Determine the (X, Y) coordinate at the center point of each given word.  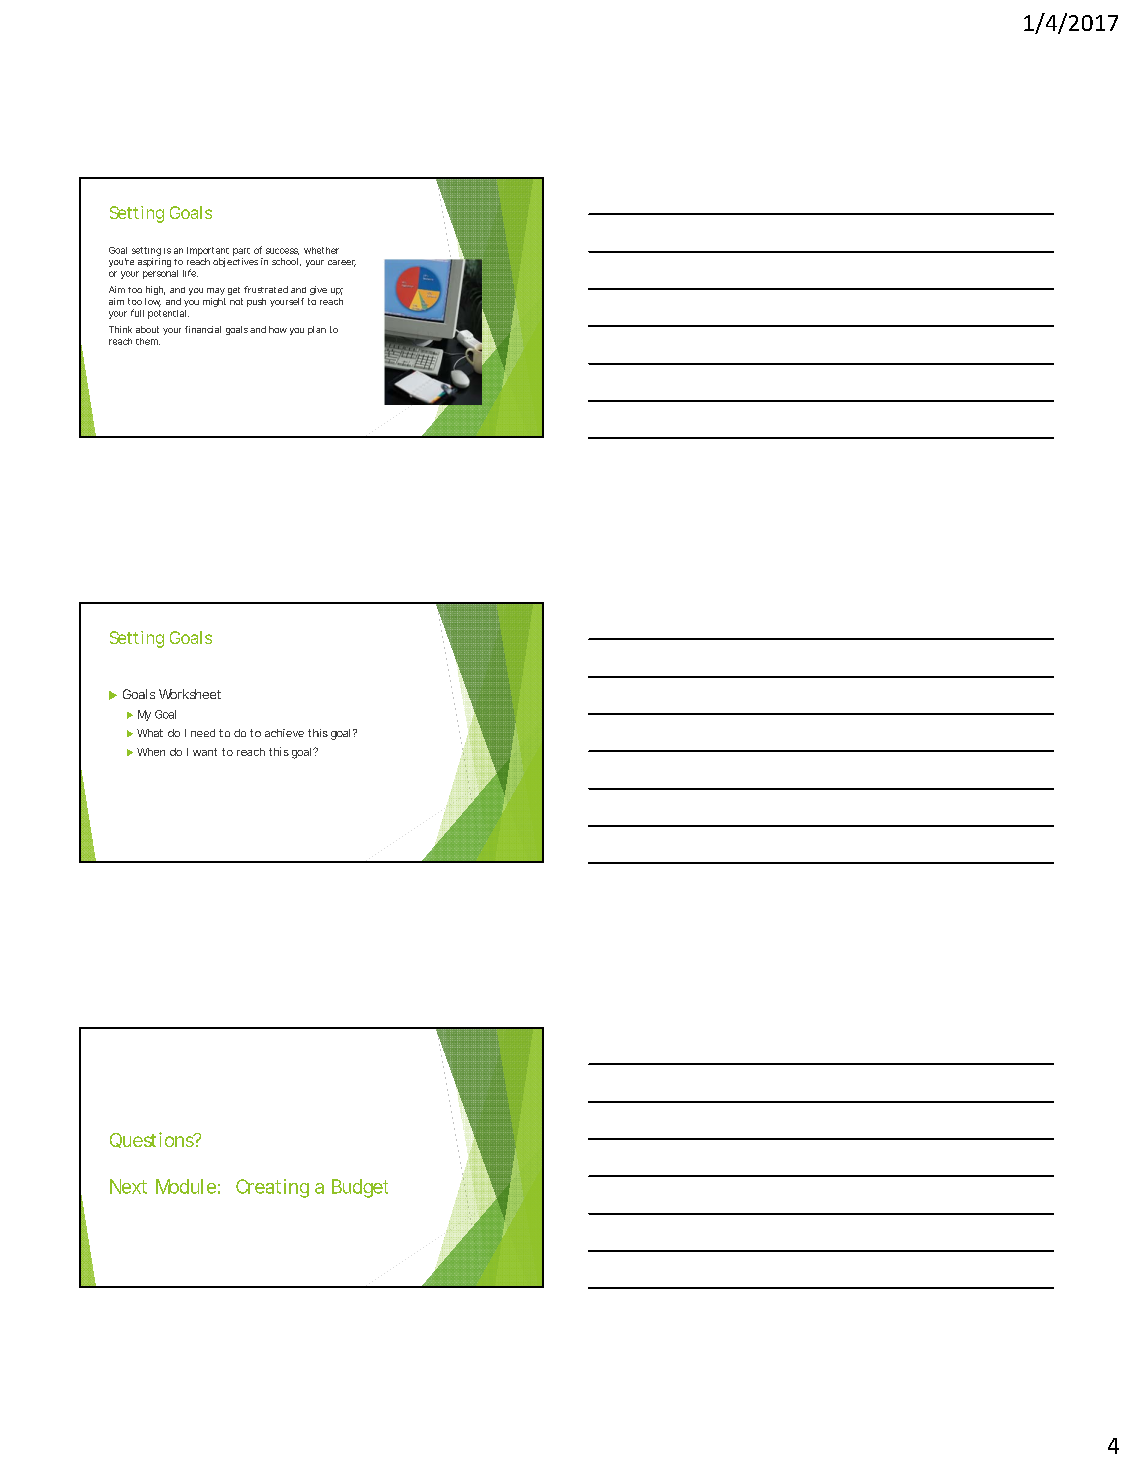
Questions (153, 1140)
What (150, 733)
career (342, 263)
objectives (235, 262)
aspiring (154, 262)
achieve (284, 733)
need (203, 733)
